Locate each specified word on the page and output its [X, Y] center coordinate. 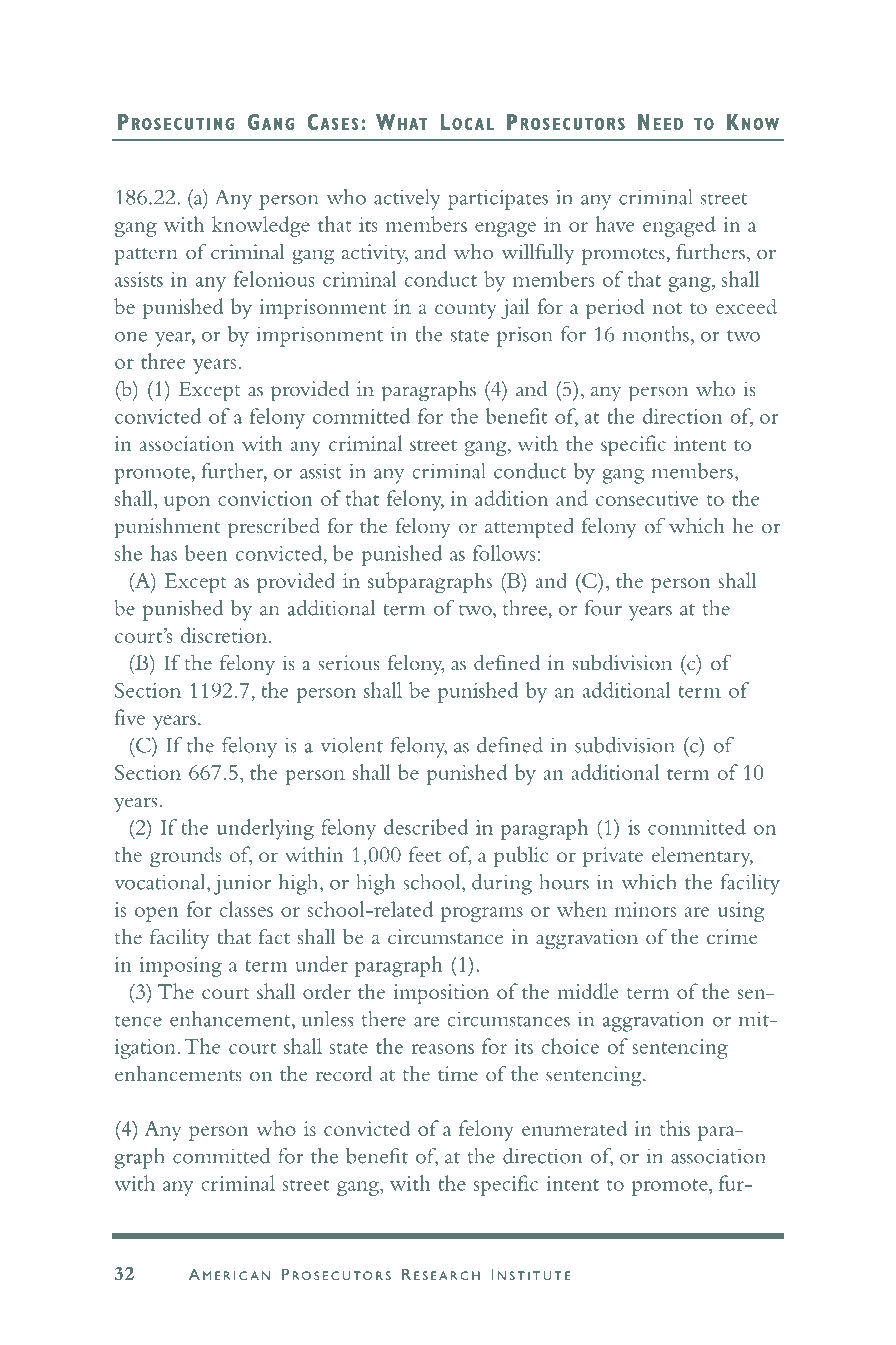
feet [425, 854]
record [344, 1074]
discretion [225, 635]
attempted [529, 528]
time [458, 1074]
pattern [146, 256]
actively [407, 199]
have [615, 224]
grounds [185, 856]
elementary [702, 856]
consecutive [647, 498]
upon [187, 503]
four [603, 608]
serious [349, 663]
